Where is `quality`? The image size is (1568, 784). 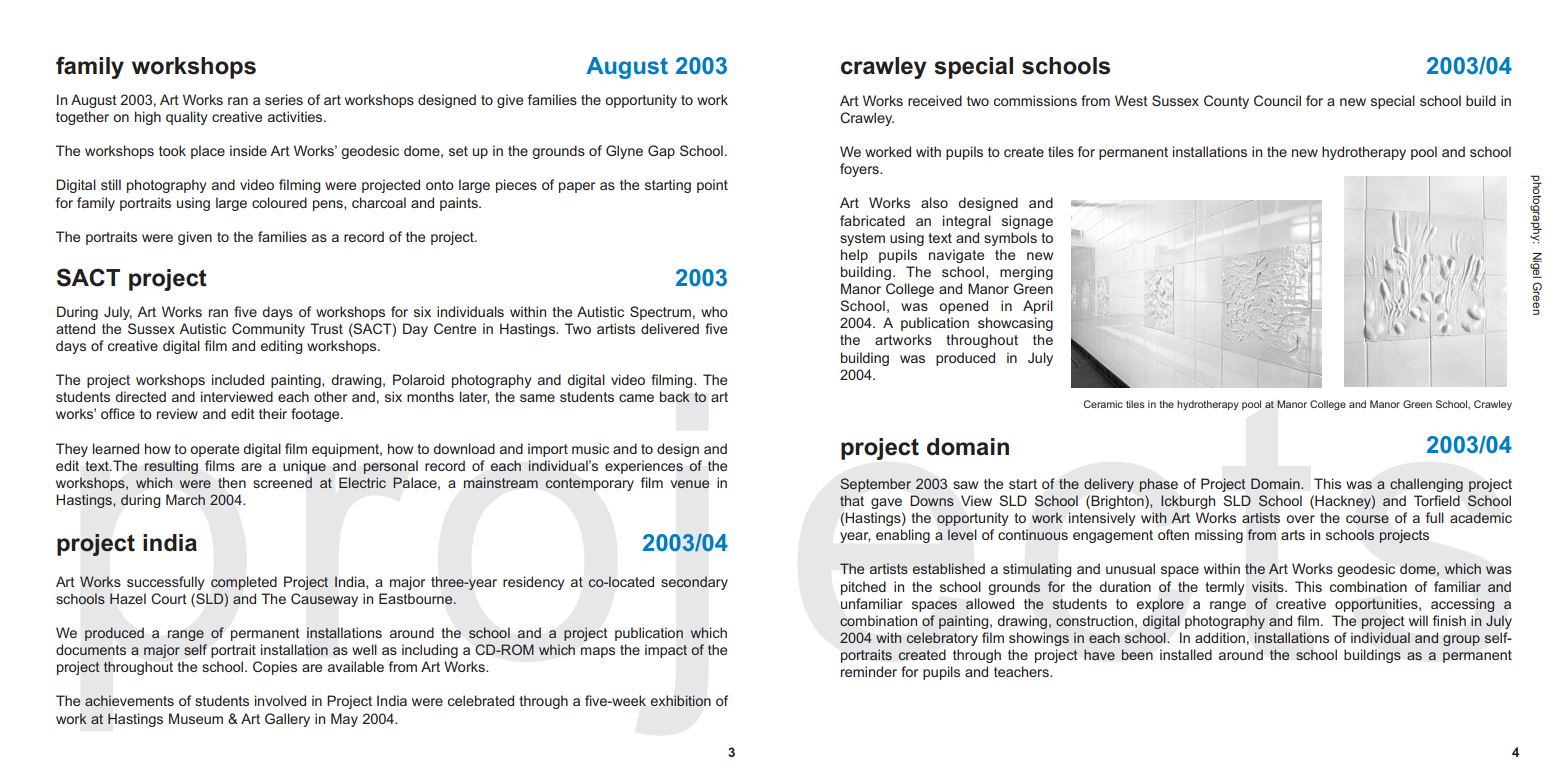
quality is located at coordinates (186, 118).
